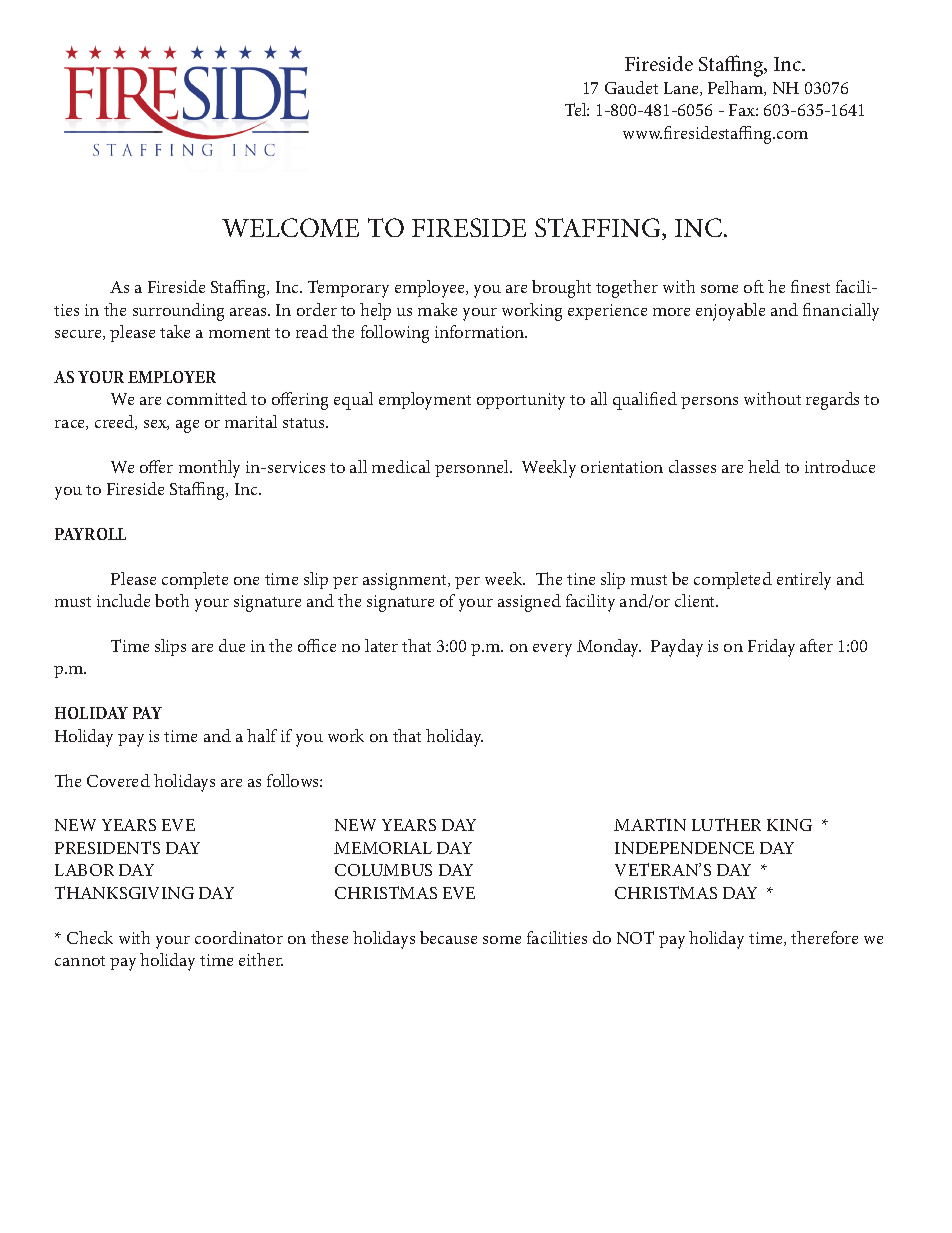 This image has height=1233, width=952. Describe the element at coordinates (290, 227) in the image. I see `WELCOME` at that location.
